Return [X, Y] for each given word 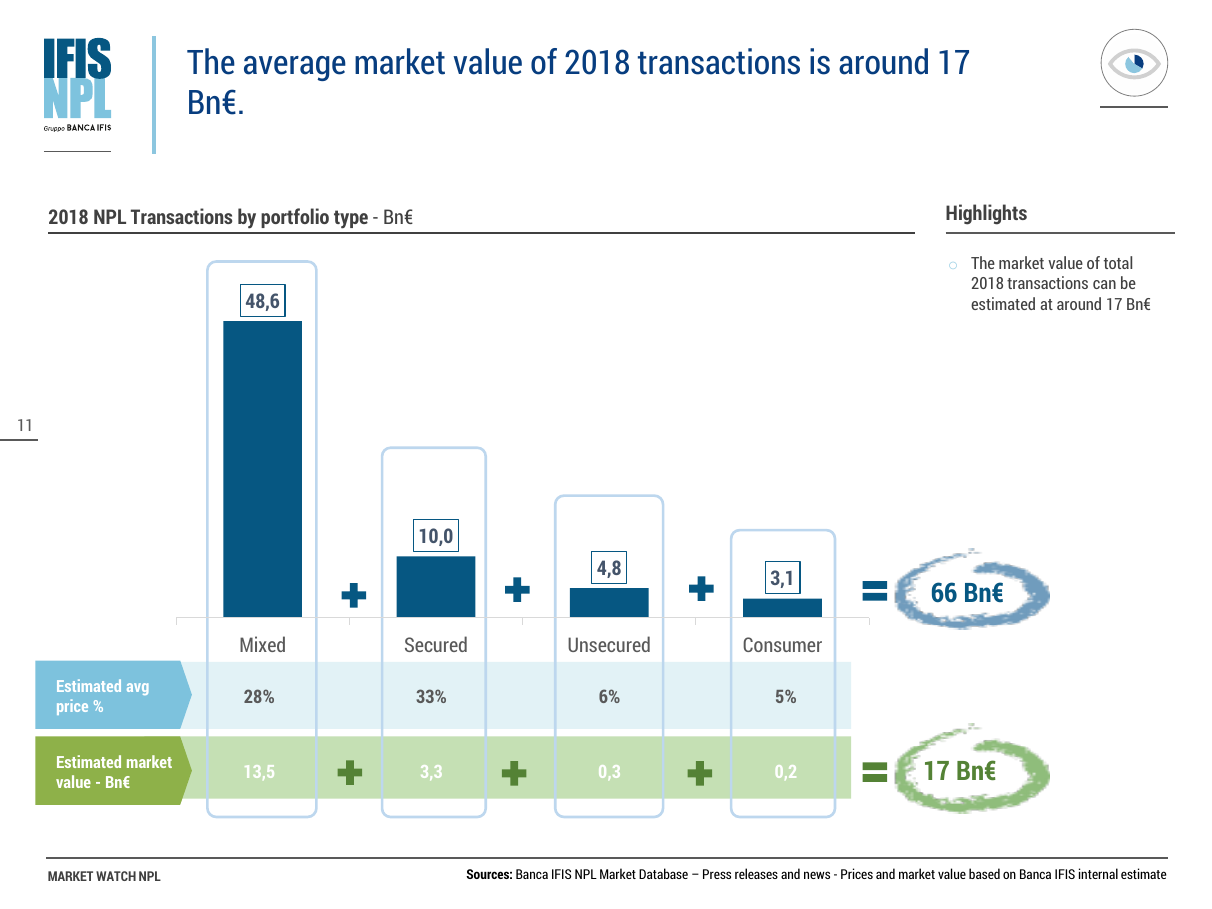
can [1104, 284]
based [984, 873]
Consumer [782, 644]
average [295, 68]
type [351, 219]
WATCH [116, 876]
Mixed [262, 644]
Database [663, 873]
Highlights [986, 214]
